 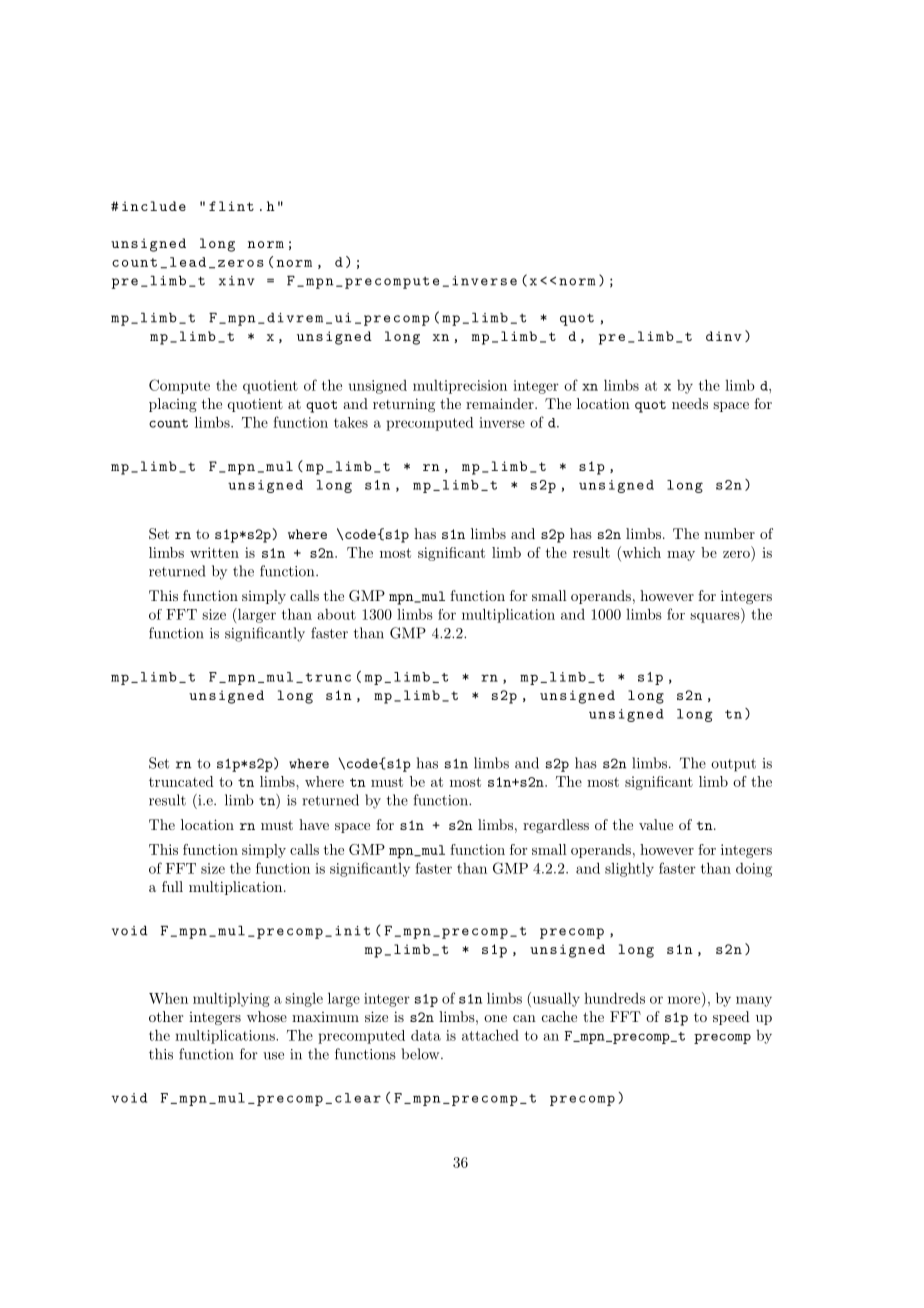 What do you see at coordinates (214, 552) in the screenshot?
I see `written` at bounding box center [214, 552].
